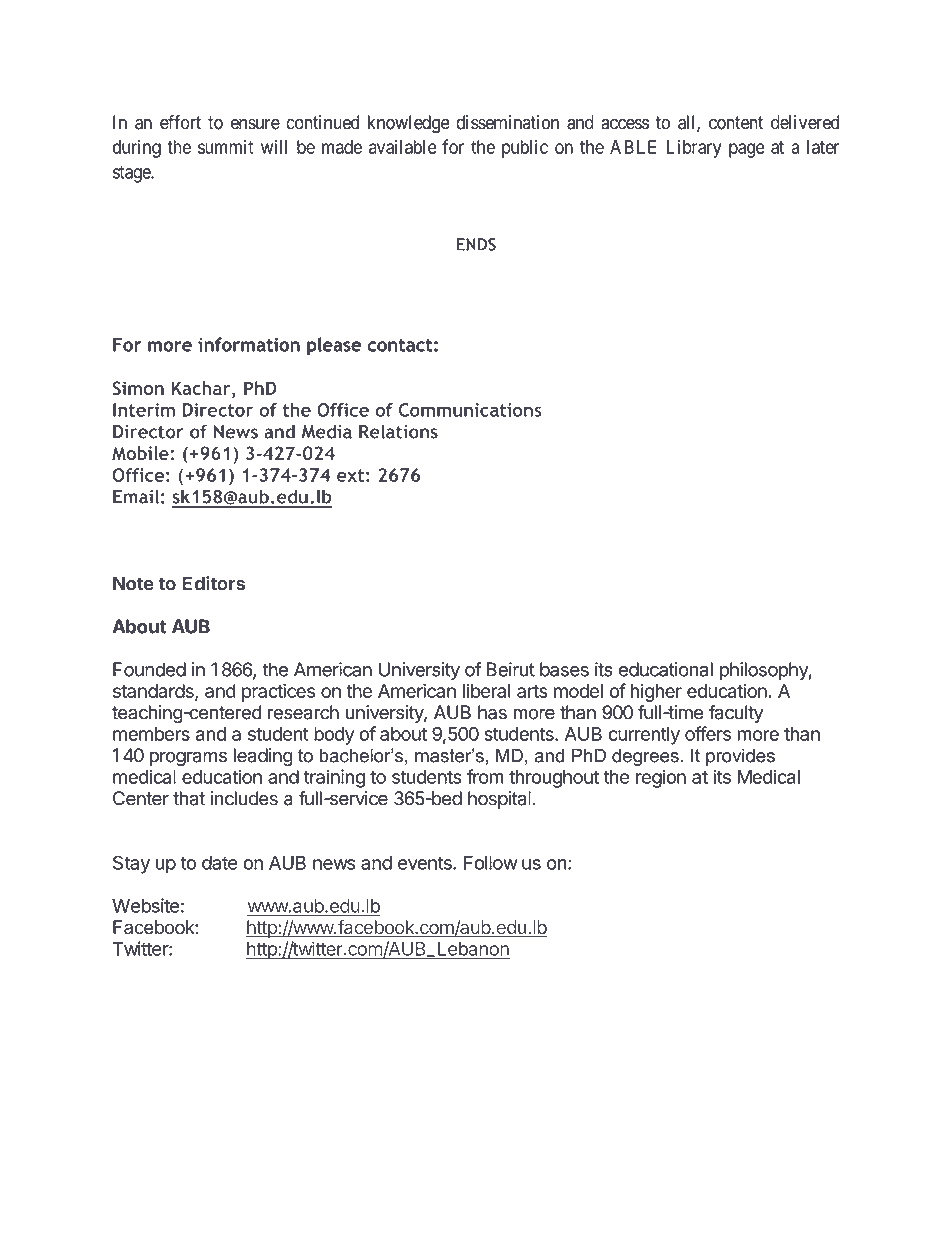  I want to click on Communications, so click(470, 410).
